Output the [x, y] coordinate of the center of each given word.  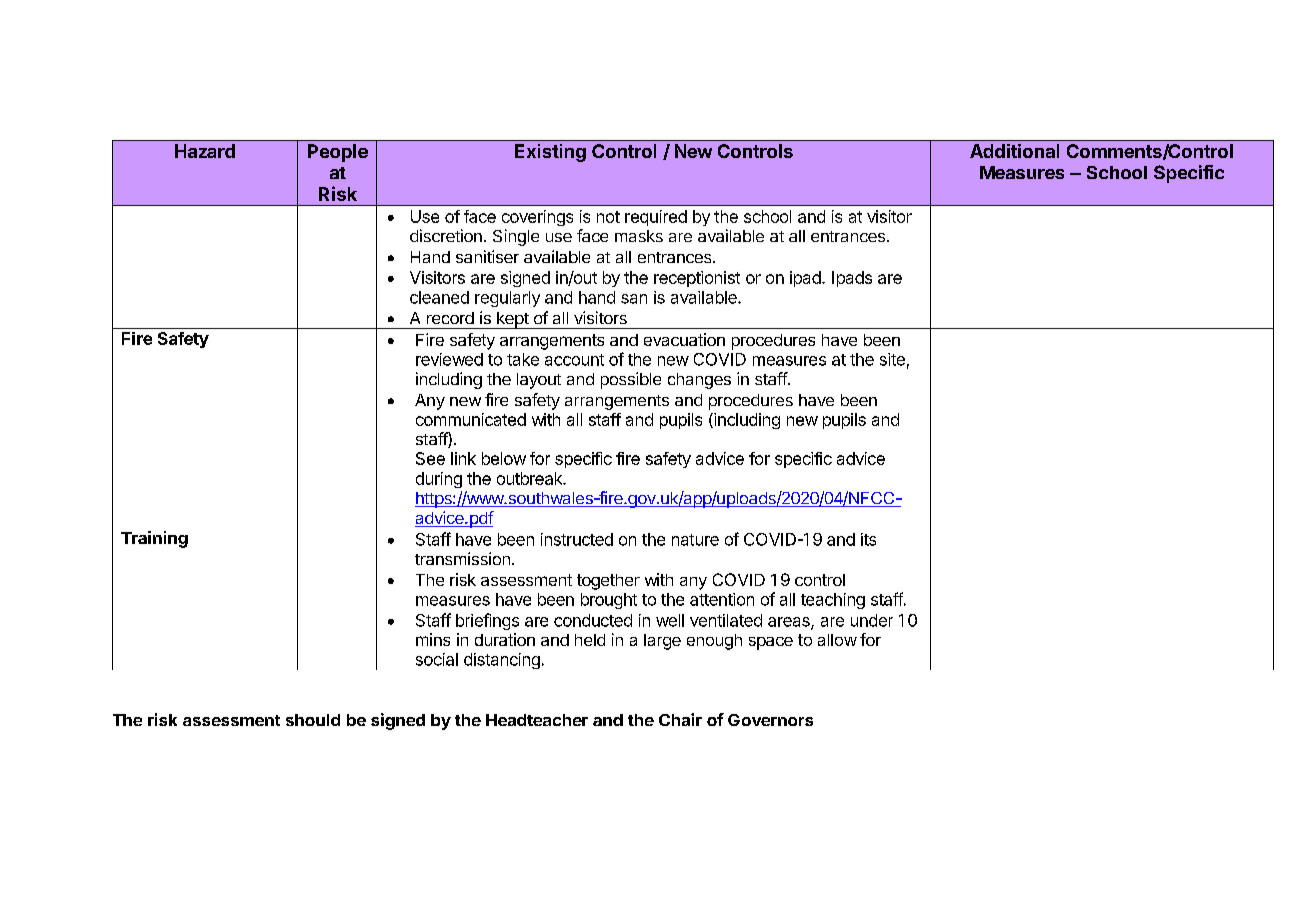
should [313, 720]
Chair [680, 719]
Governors [770, 720]
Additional [1014, 151]
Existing [550, 153]
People [338, 153]
